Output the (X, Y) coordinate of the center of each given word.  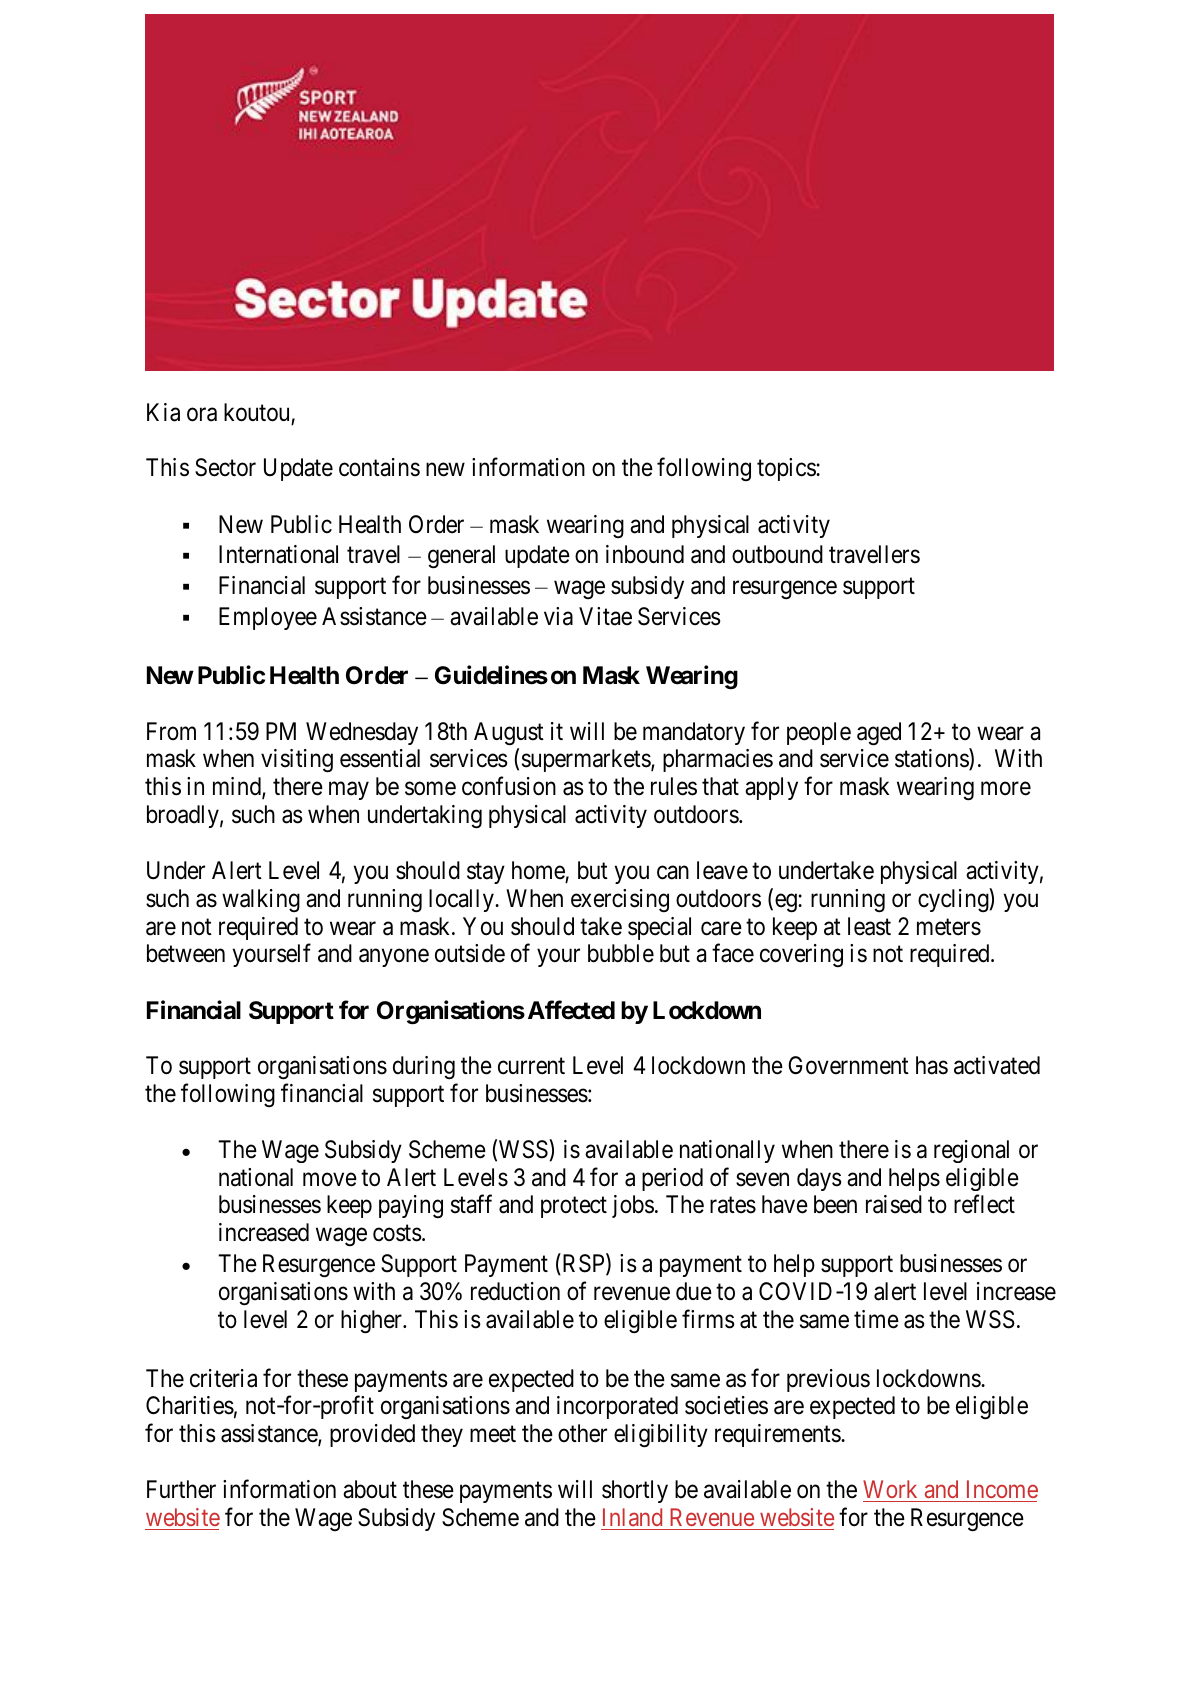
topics (787, 469)
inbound (645, 554)
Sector (225, 467)
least (869, 926)
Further (181, 1489)
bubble (621, 953)
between (186, 953)
